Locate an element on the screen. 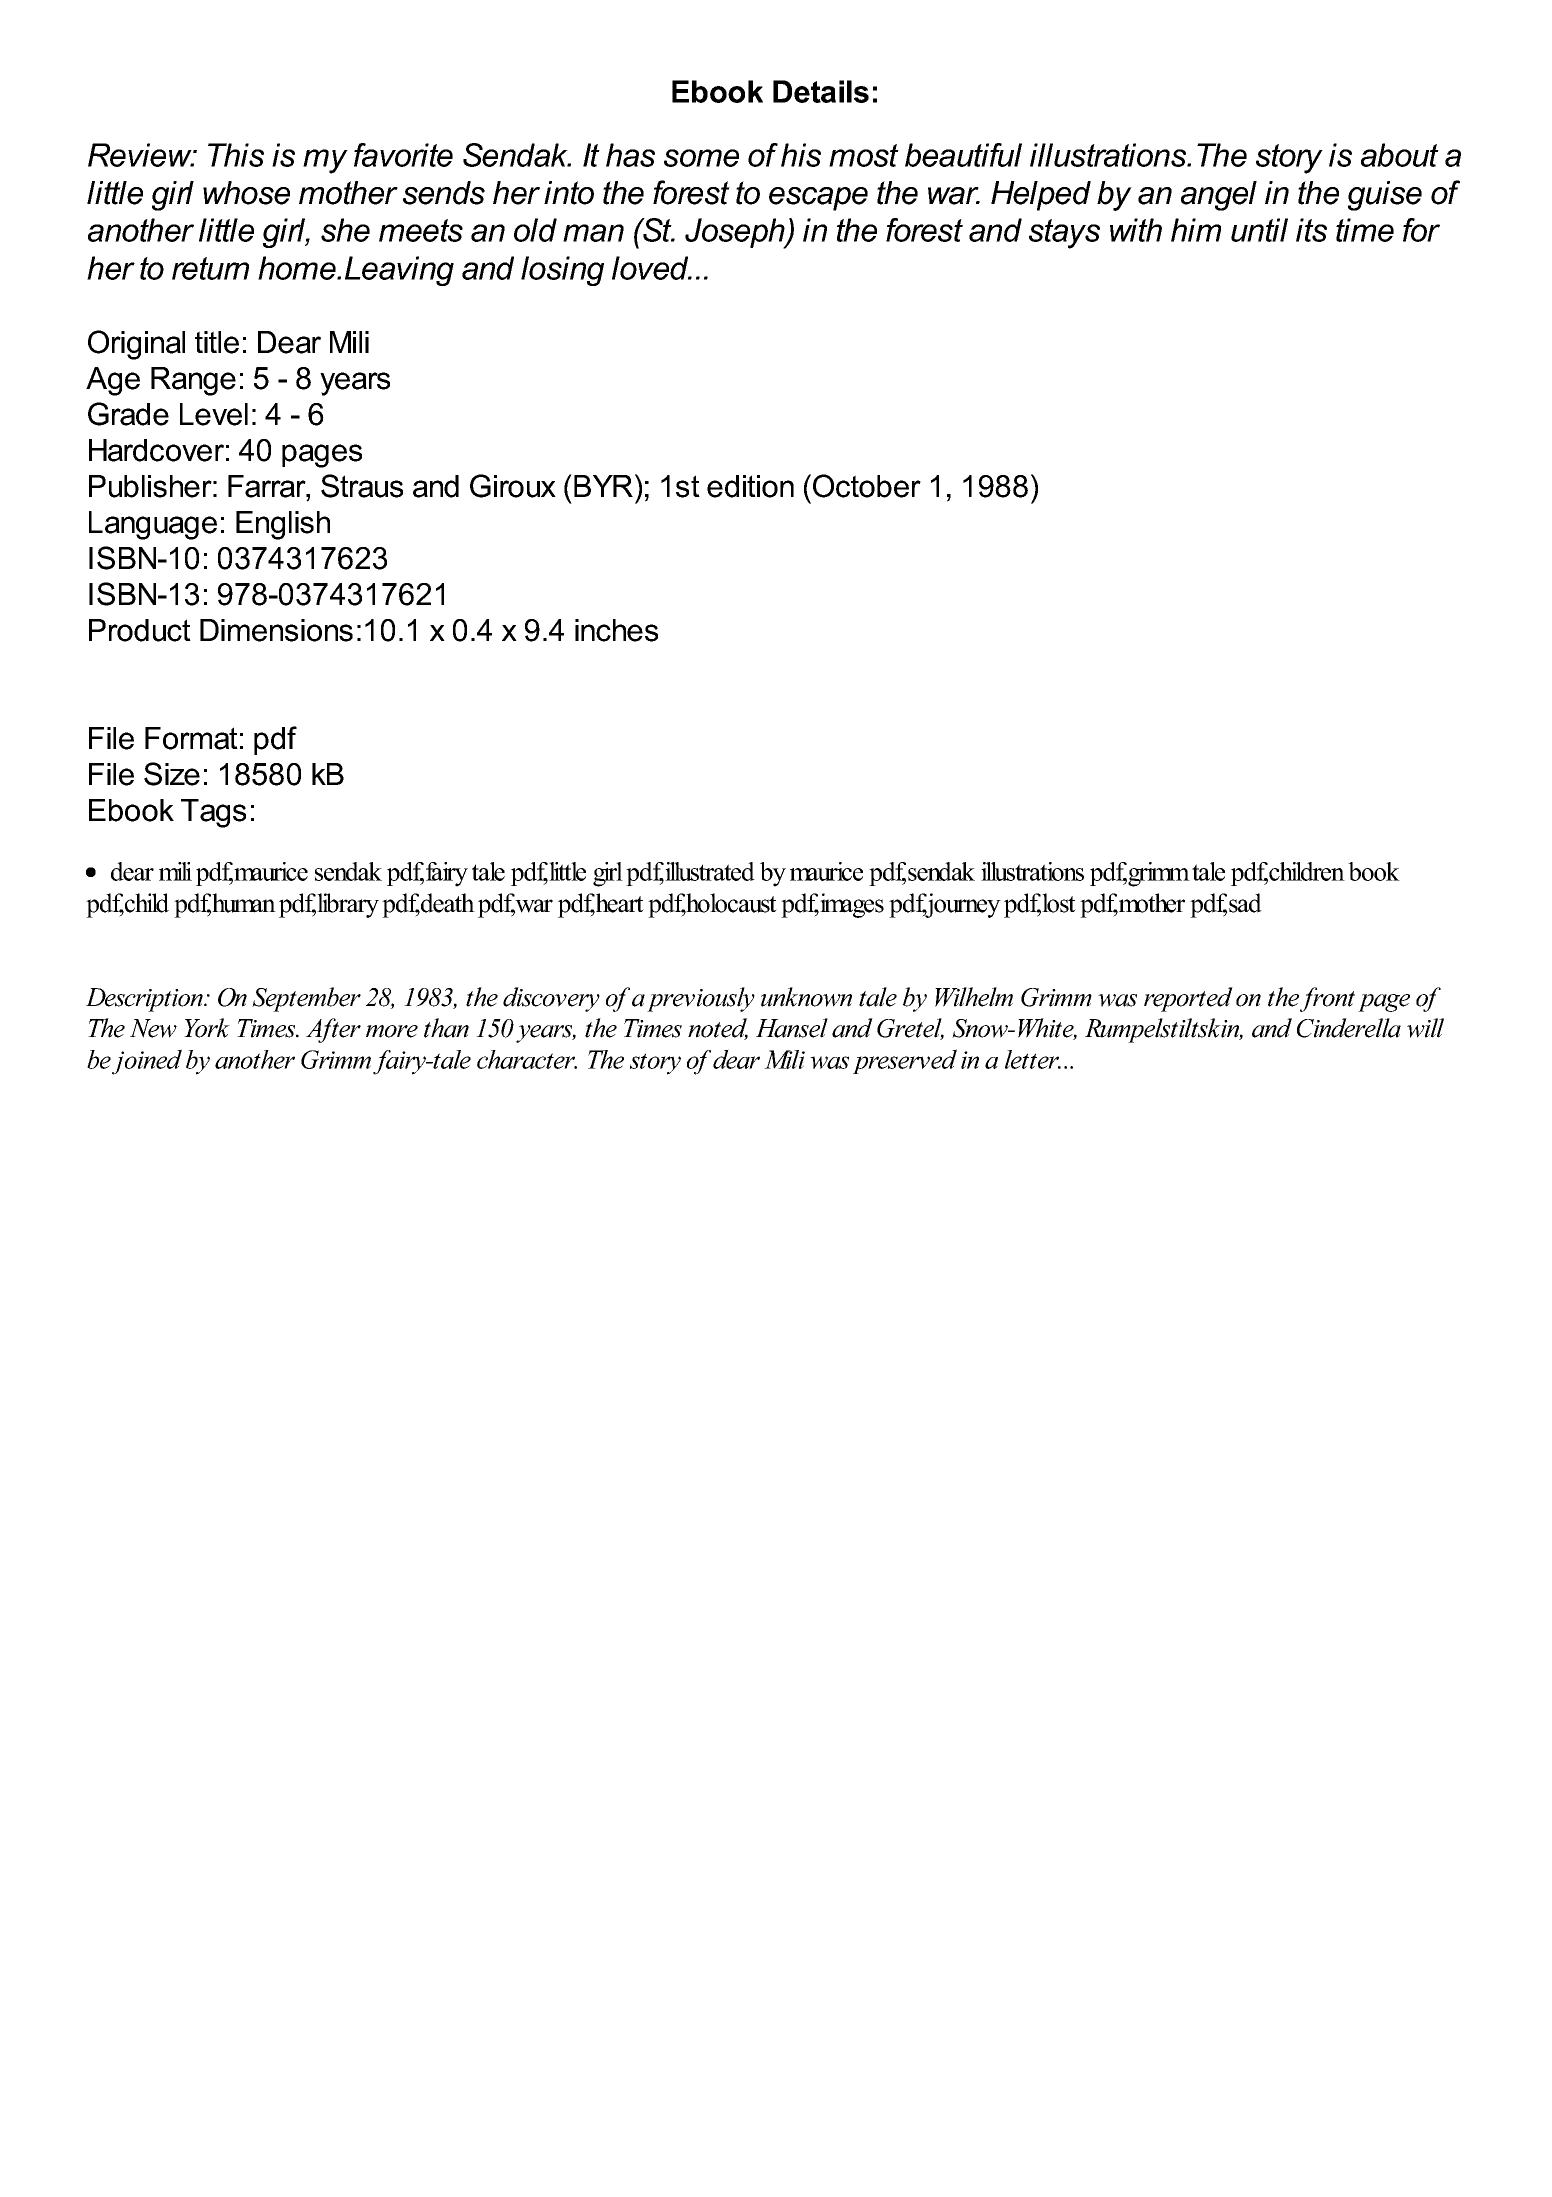 Image resolution: width=1552 pixels, height=2197 pixels. After is located at coordinates (333, 1030).
